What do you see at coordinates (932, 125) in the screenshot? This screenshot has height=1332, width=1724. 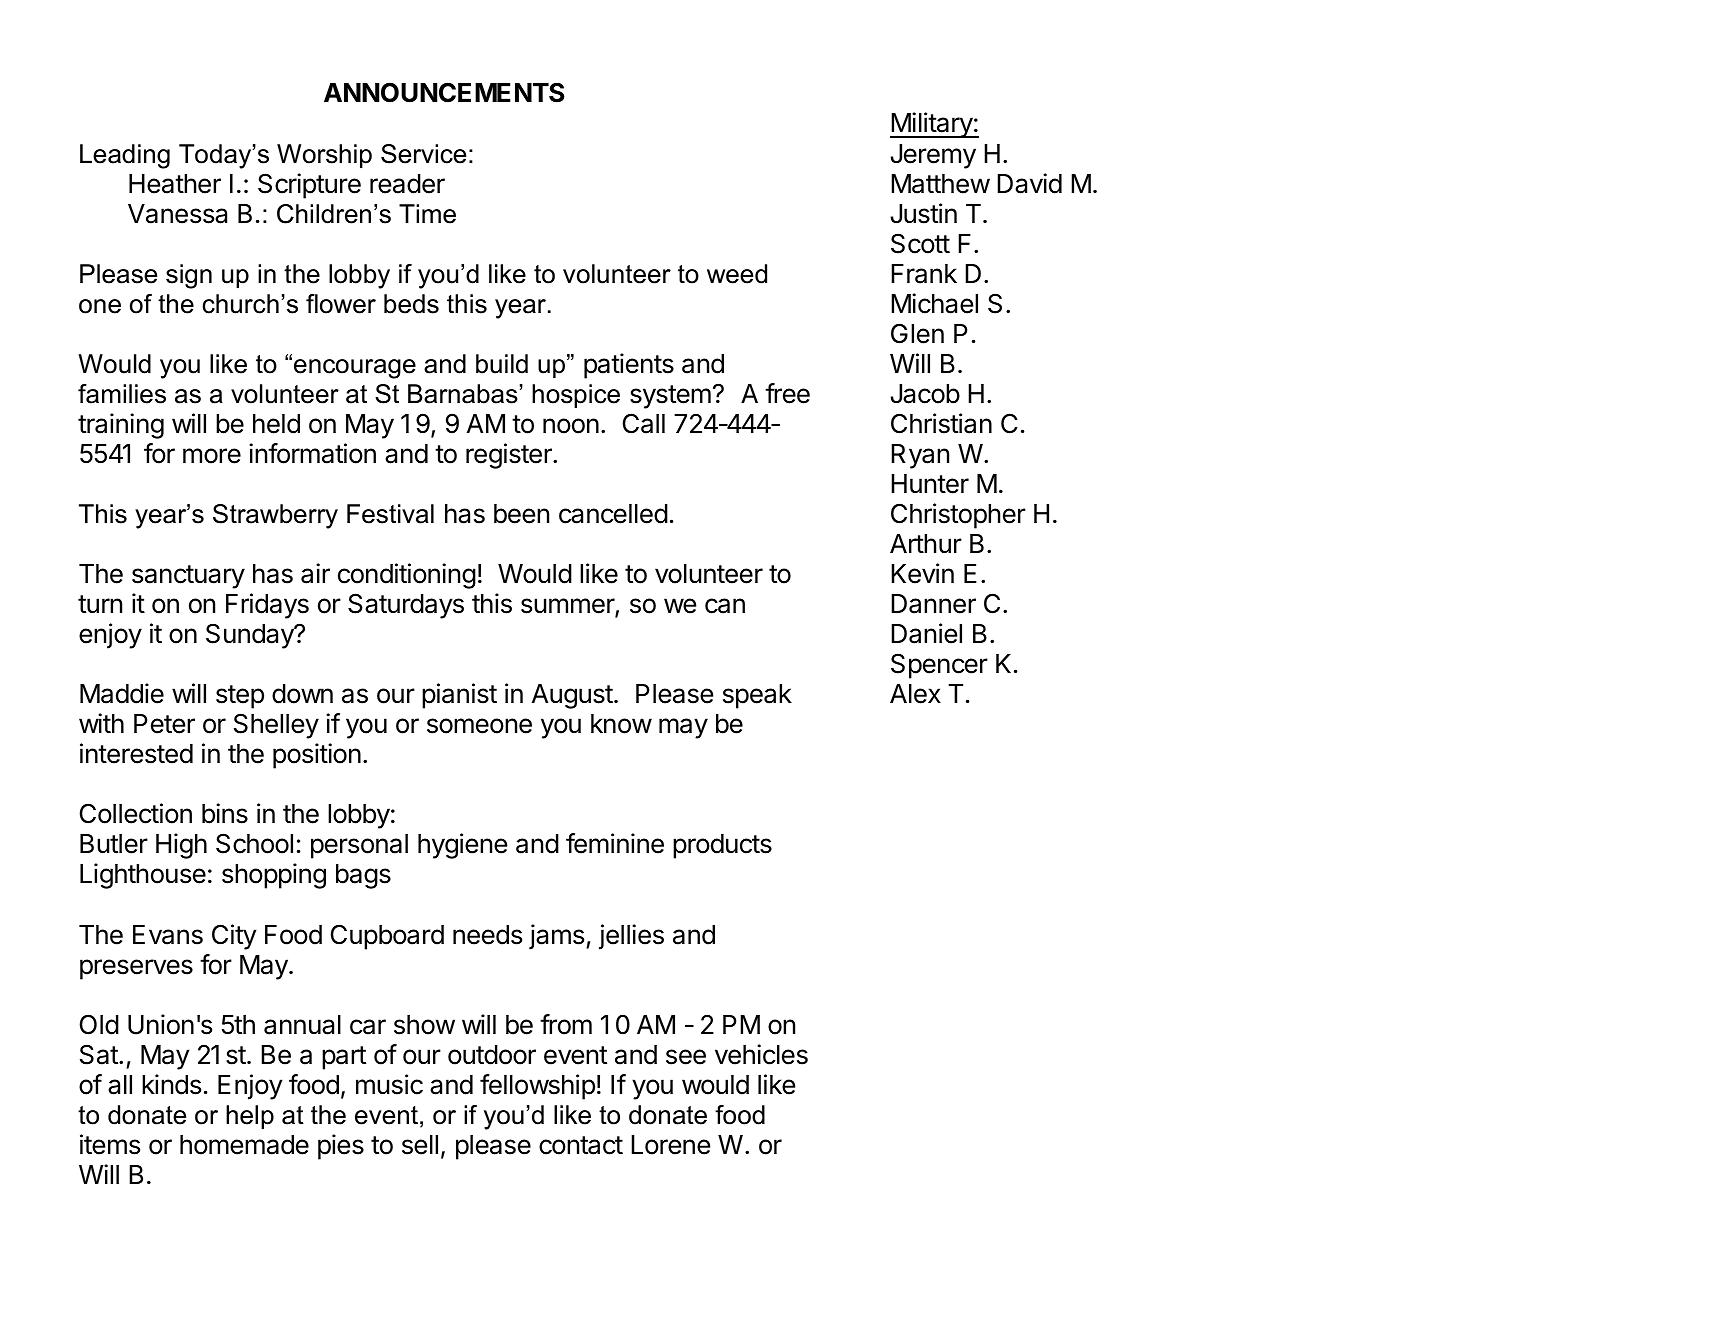 I see `Military` at bounding box center [932, 125].
